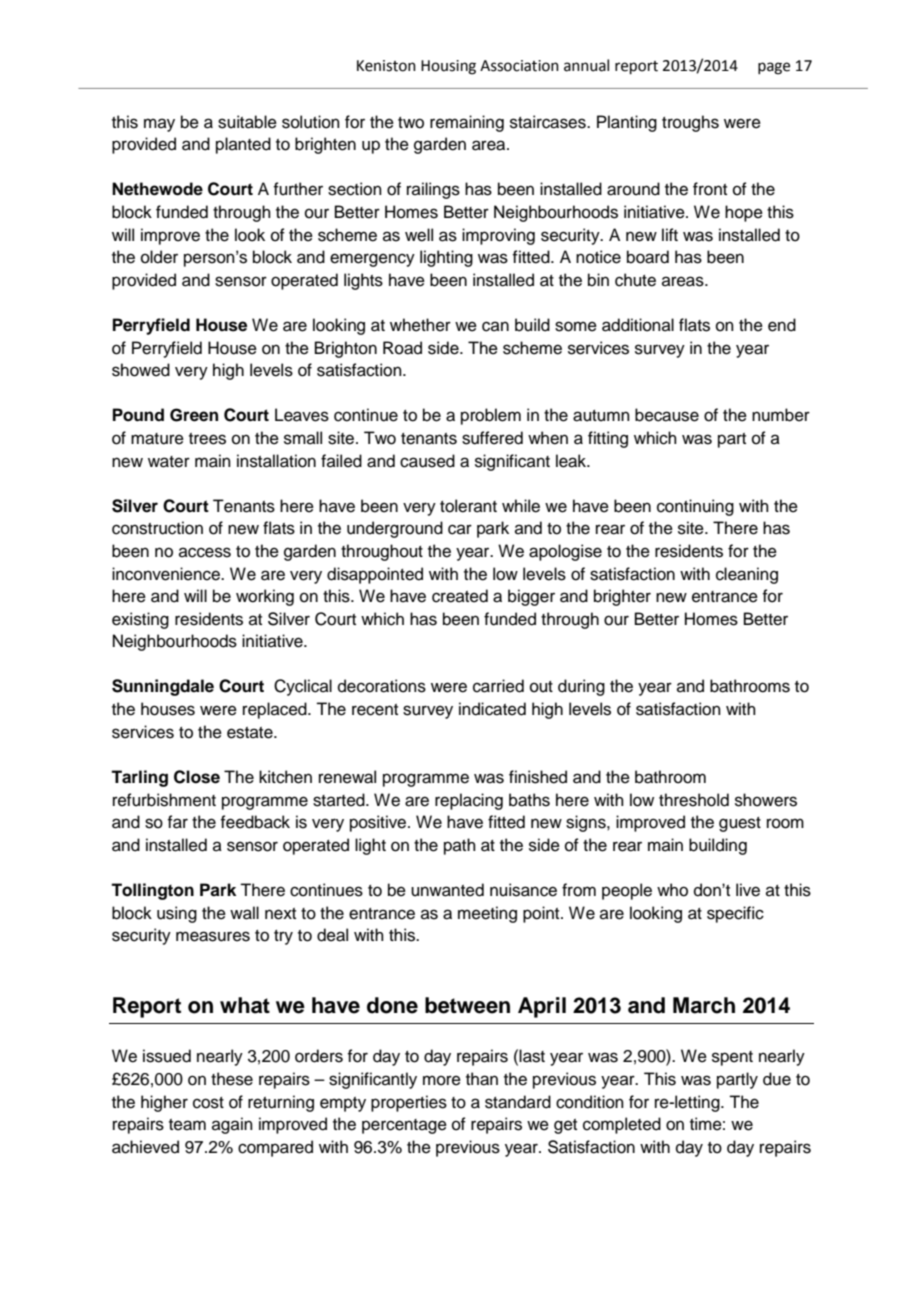 Image resolution: width=924 pixels, height=1308 pixels. What do you see at coordinates (747, 575) in the page?
I see `cleaning` at bounding box center [747, 575].
